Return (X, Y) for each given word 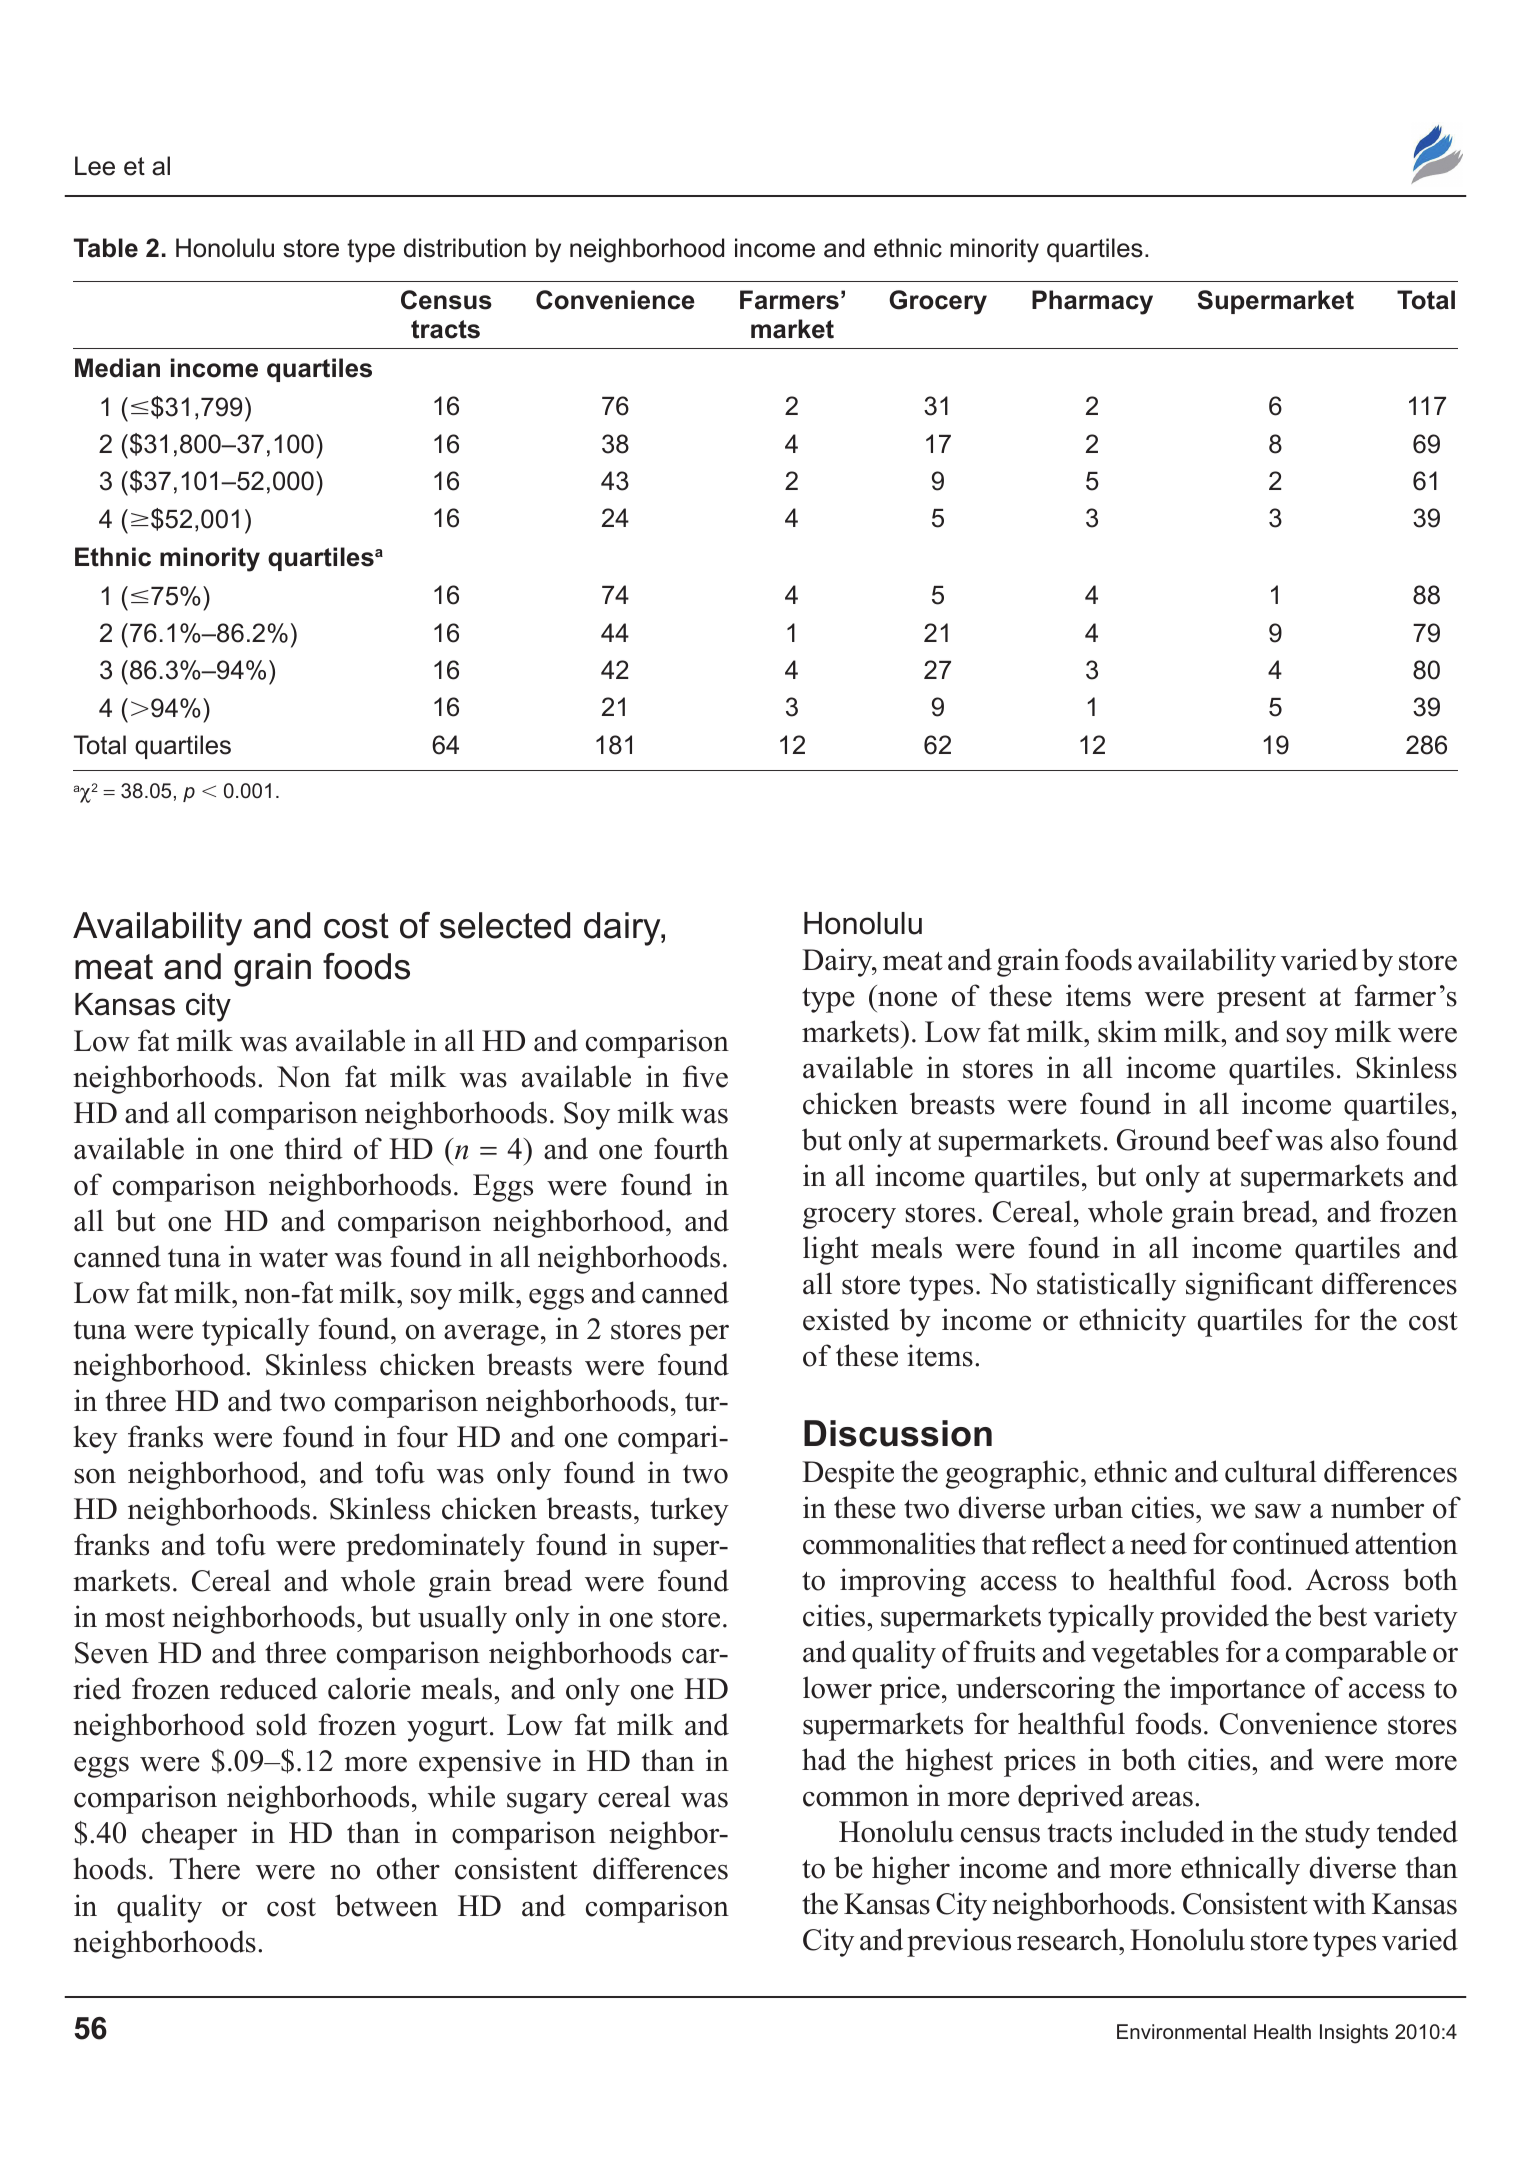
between (386, 1905)
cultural (1271, 1471)
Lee (95, 166)
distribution (465, 248)
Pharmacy (1092, 302)
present (1261, 1000)
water (293, 1258)
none (907, 999)
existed (846, 1319)
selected (505, 925)
